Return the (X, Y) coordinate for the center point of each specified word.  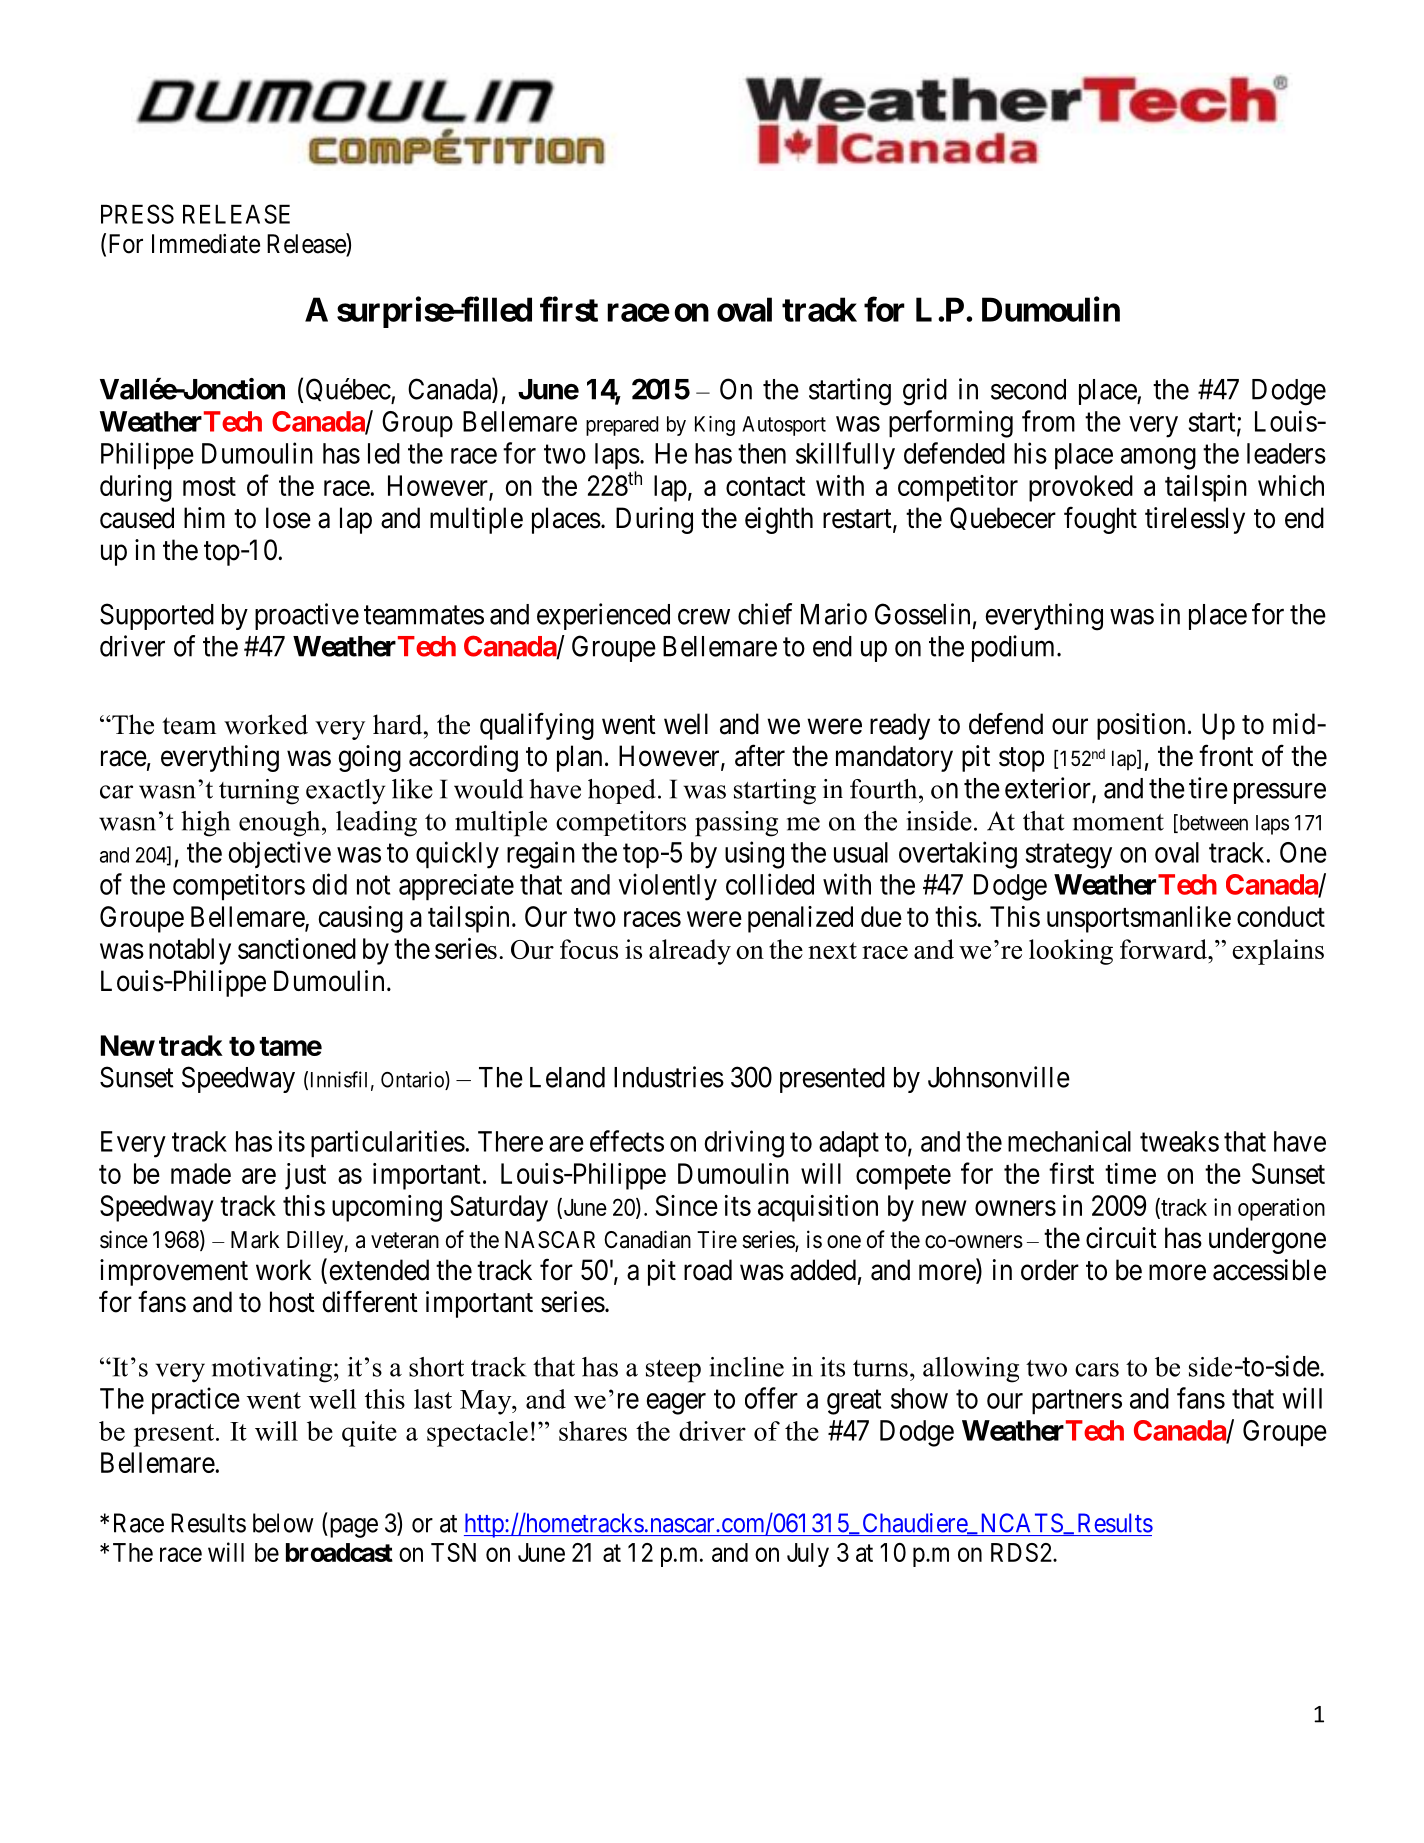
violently (668, 887)
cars (1097, 1370)
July (808, 1555)
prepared (622, 426)
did (330, 884)
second (1028, 389)
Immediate (206, 244)
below (283, 1523)
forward (1165, 949)
